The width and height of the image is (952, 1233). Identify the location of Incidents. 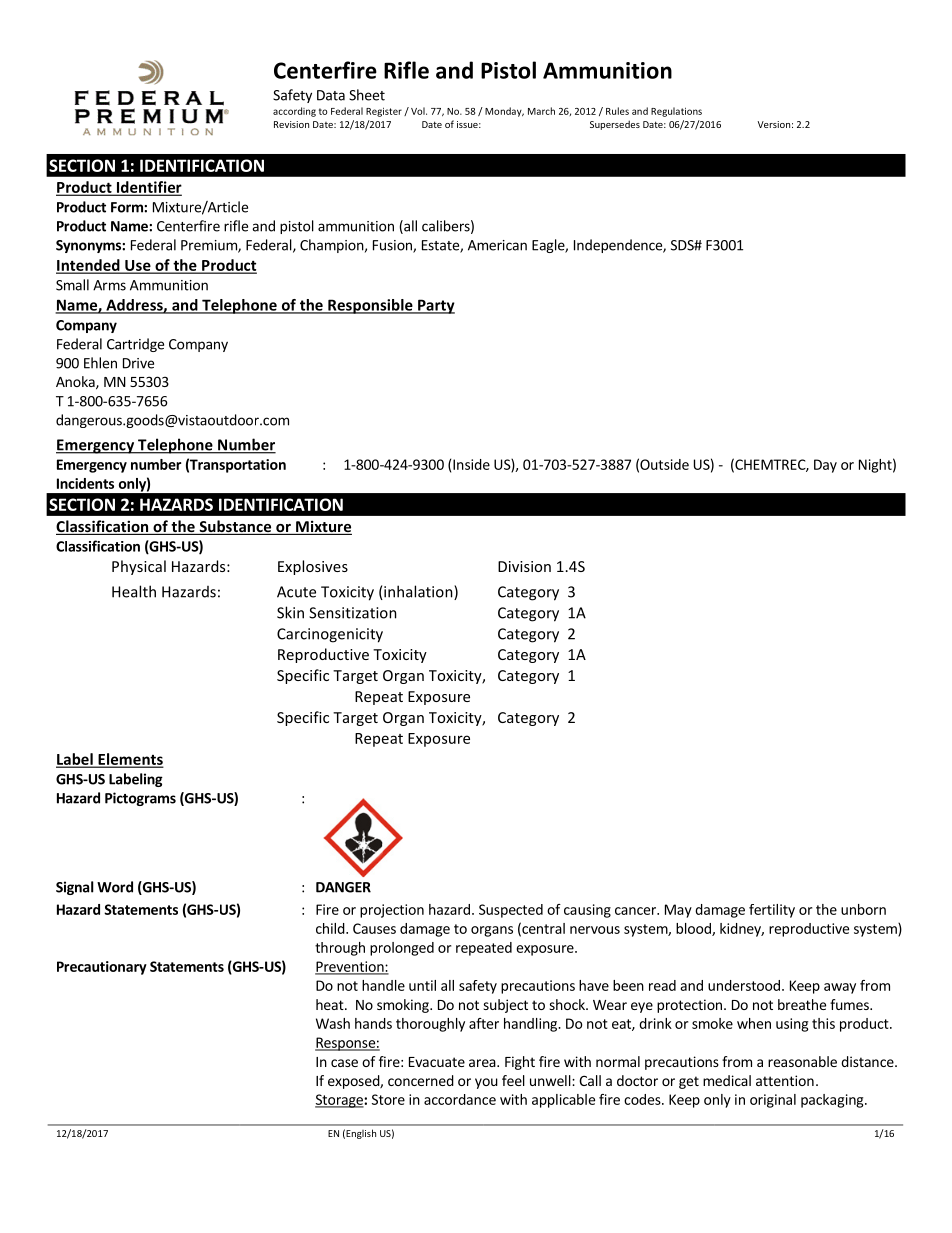
(85, 483).
